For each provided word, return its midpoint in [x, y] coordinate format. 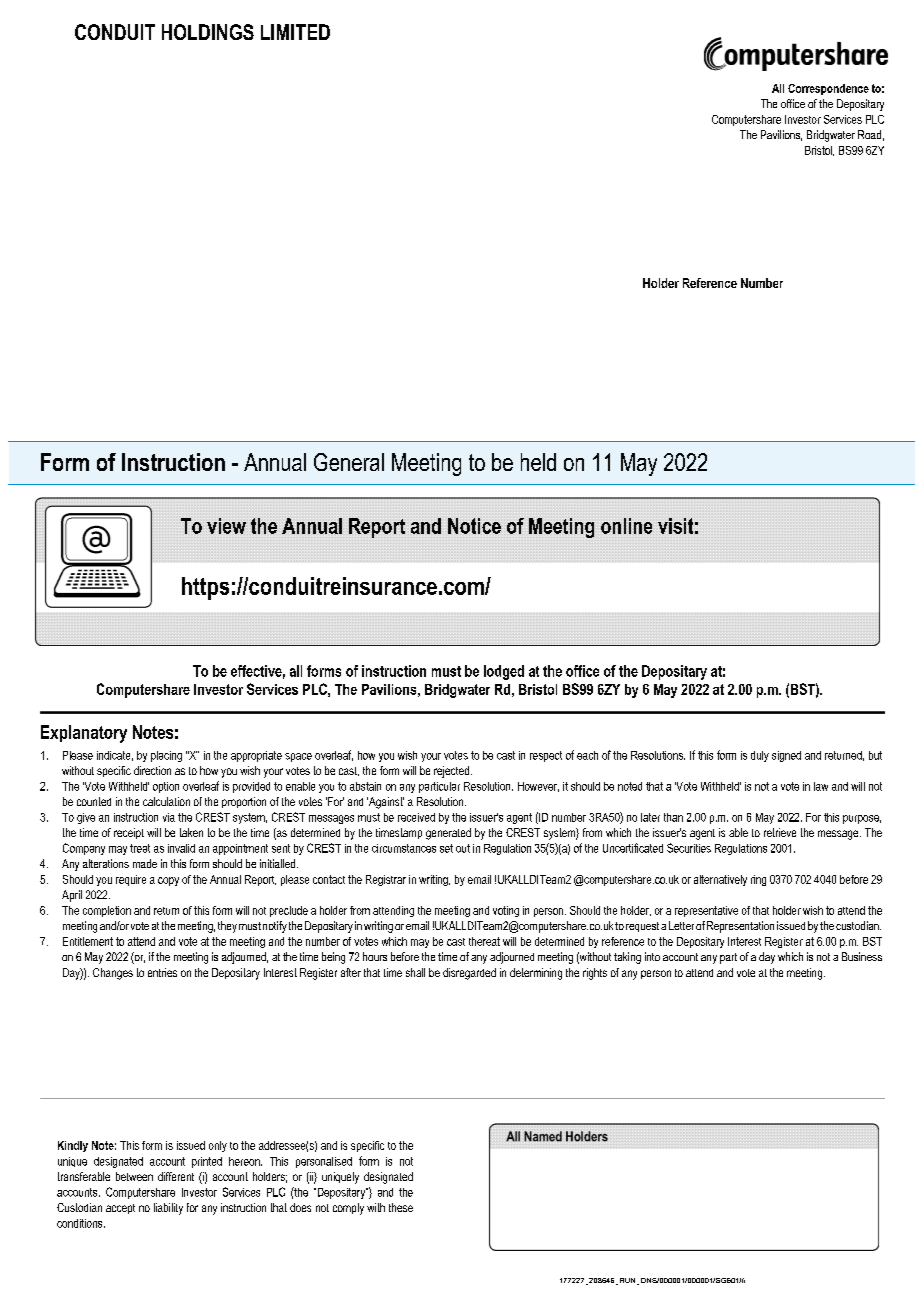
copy [168, 881]
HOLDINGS [208, 32]
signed [786, 756]
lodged [504, 672]
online [626, 526]
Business [862, 956]
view [226, 526]
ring [758, 880]
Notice [474, 526]
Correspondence [828, 89]
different [176, 1176]
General [349, 462]
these [401, 1207]
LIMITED [295, 32]
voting [506, 911]
